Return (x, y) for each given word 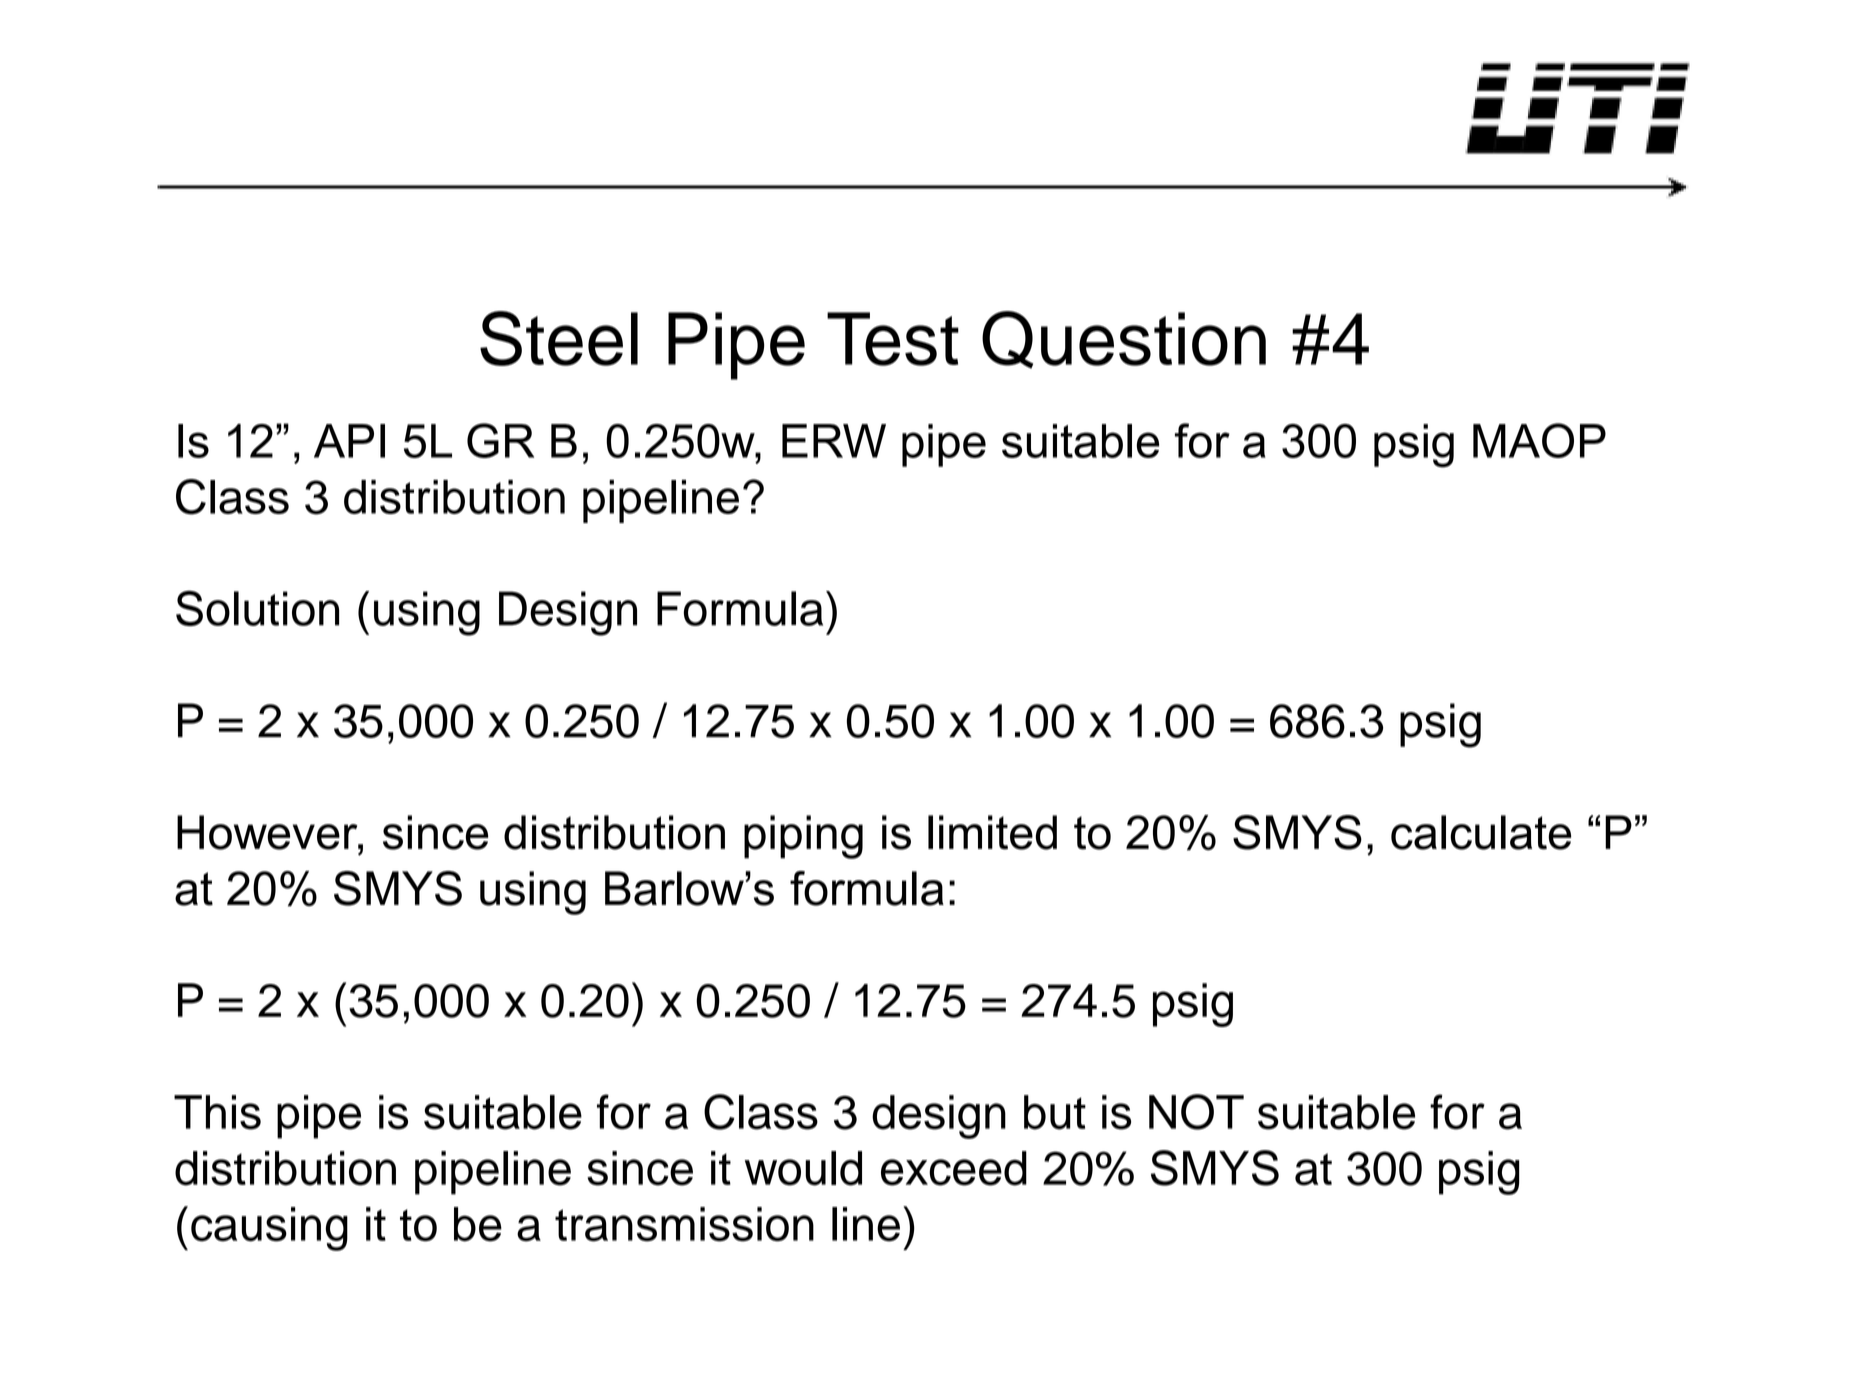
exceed (954, 1168)
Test (893, 339)
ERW (834, 441)
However (268, 832)
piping (803, 837)
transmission (684, 1224)
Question (1124, 340)
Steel (559, 338)
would (803, 1168)
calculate (1481, 832)
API (349, 441)
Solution (257, 608)
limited (992, 832)
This (217, 1112)
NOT (1196, 1112)
